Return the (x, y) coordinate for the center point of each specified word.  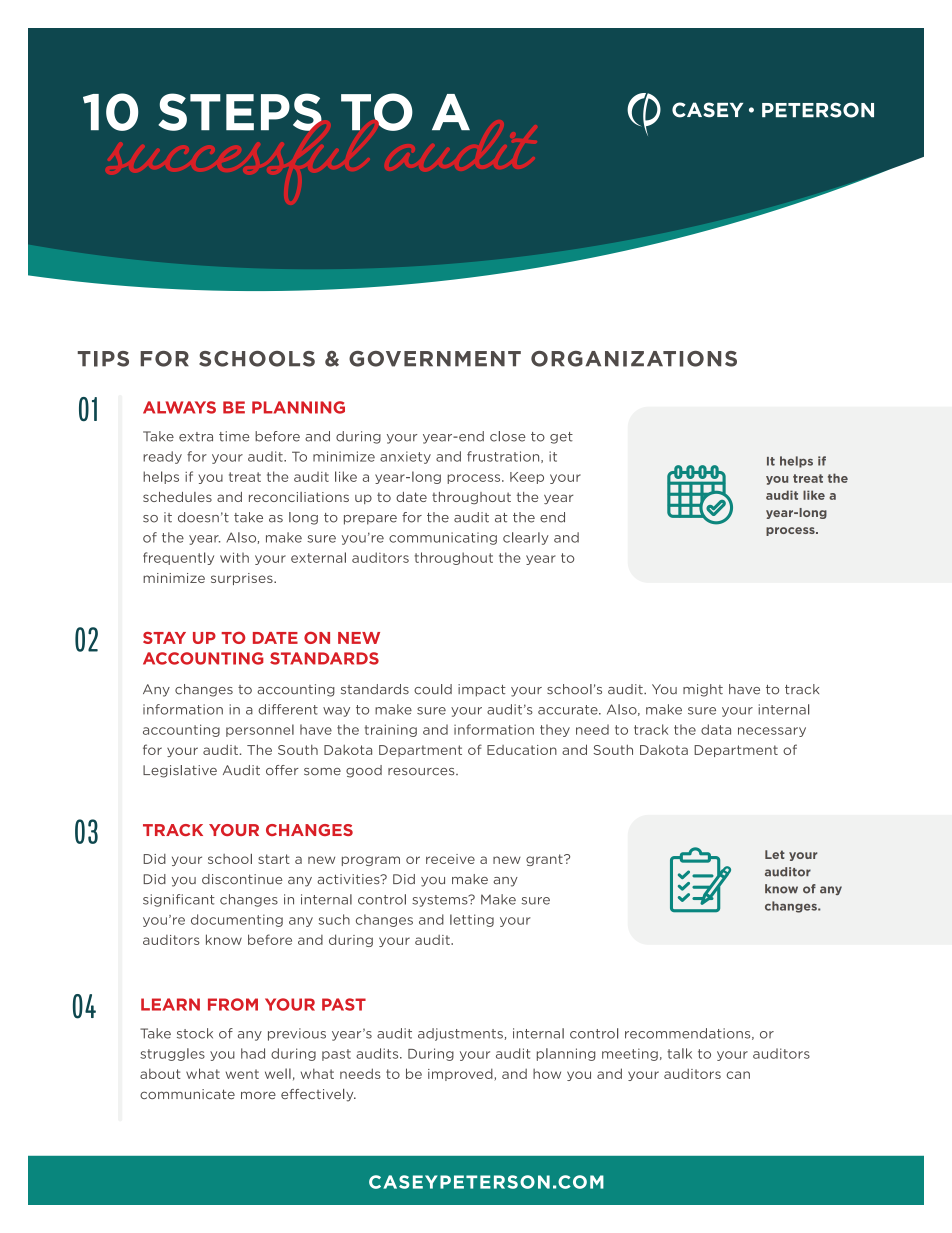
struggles (172, 1054)
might (703, 690)
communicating (443, 538)
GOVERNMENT (435, 359)
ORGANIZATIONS (634, 359)
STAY (164, 638)
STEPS (240, 112)
